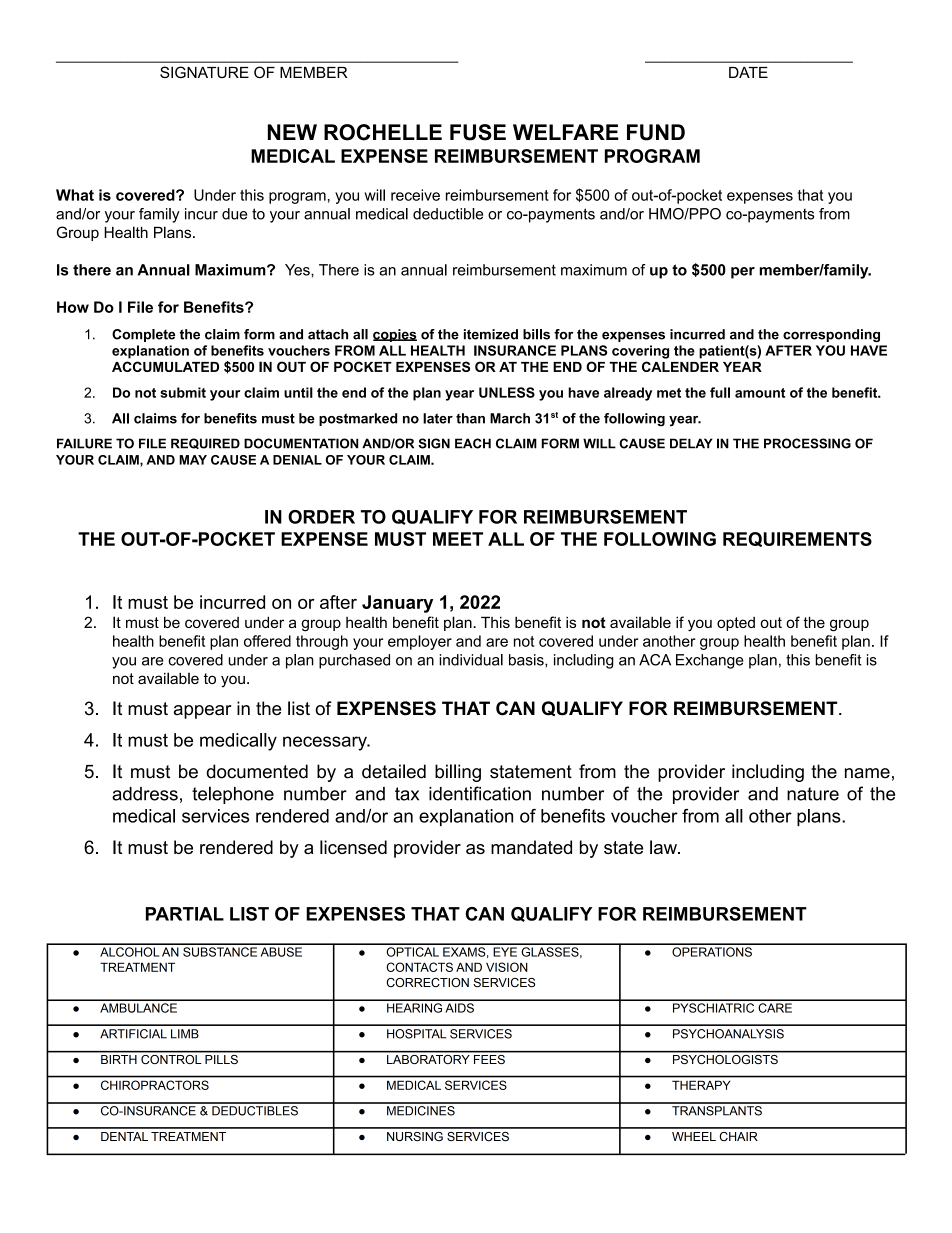  Describe the element at coordinates (471, 660) in the image. I see `individual` at that location.
